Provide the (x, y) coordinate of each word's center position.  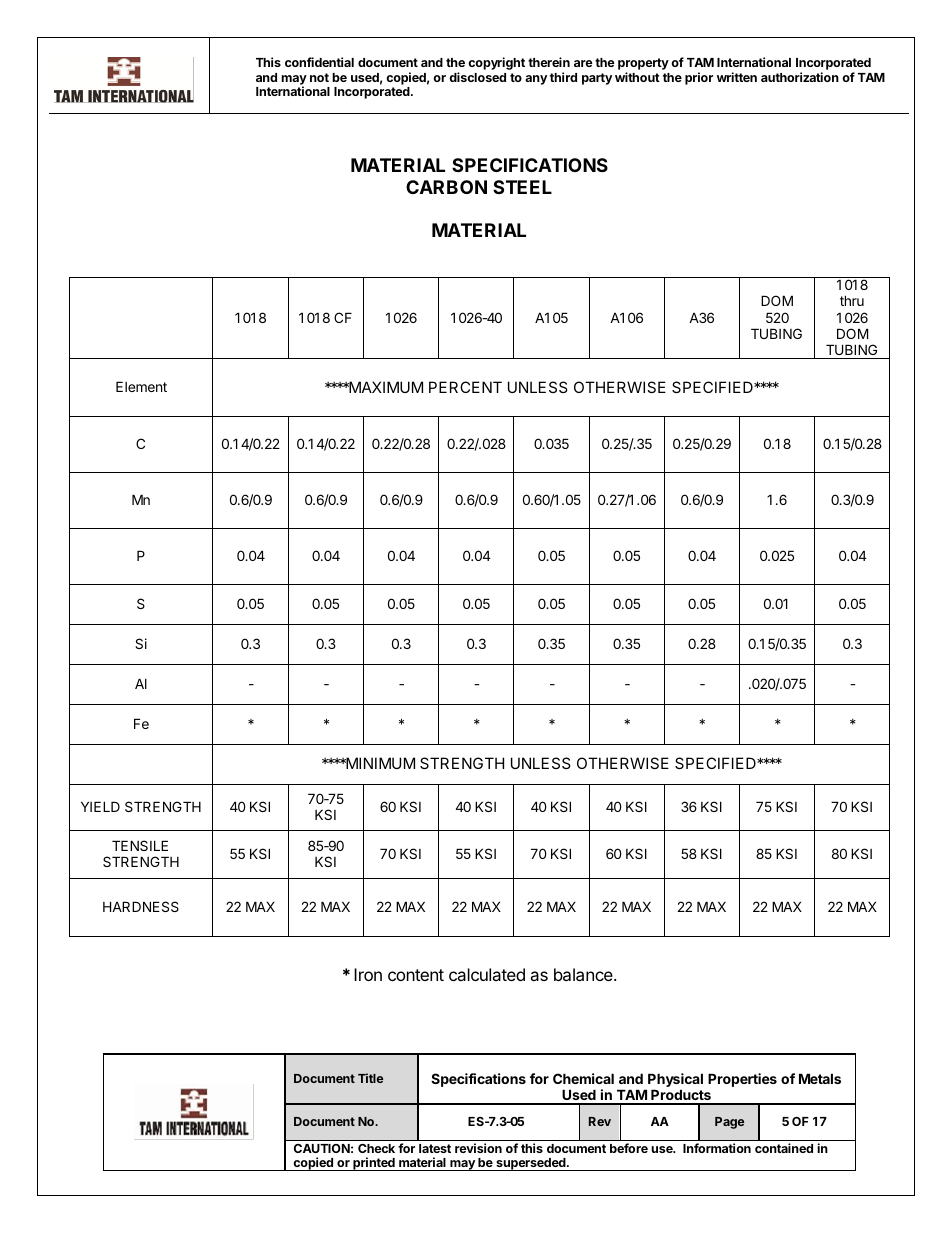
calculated (487, 974)
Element (141, 386)
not (319, 77)
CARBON (446, 187)
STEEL (522, 187)
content (416, 975)
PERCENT (465, 387)
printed (374, 1164)
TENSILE (140, 845)
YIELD (100, 806)
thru (852, 300)
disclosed (477, 77)
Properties (742, 1080)
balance (584, 974)
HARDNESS (141, 906)
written (737, 77)
